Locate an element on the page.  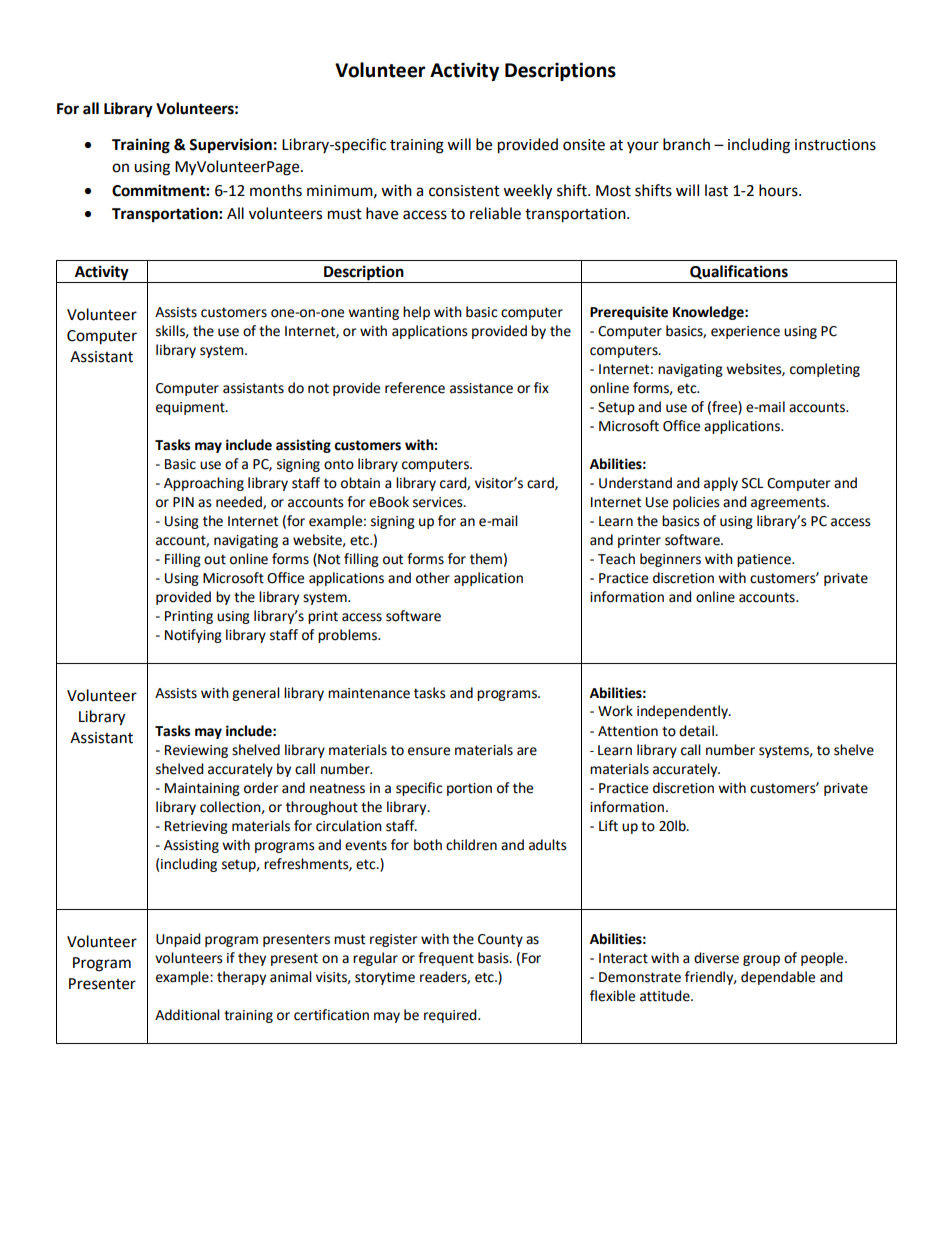
hours is located at coordinates (779, 190).
